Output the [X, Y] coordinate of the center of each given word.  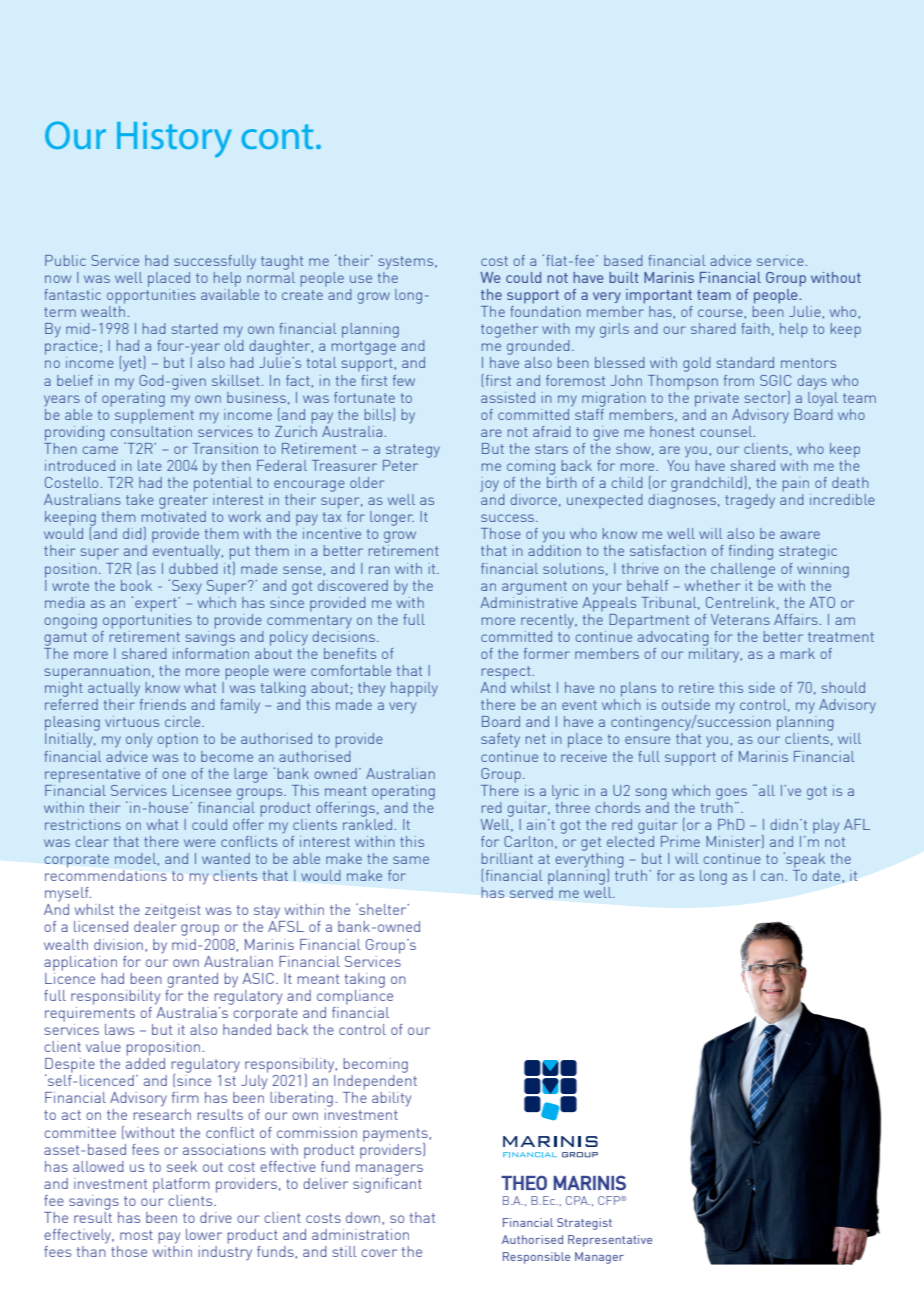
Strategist [584, 1224]
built [624, 277]
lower [204, 1234]
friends [163, 704]
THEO [524, 1182]
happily [414, 689]
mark [798, 653]
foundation [545, 311]
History [174, 140]
